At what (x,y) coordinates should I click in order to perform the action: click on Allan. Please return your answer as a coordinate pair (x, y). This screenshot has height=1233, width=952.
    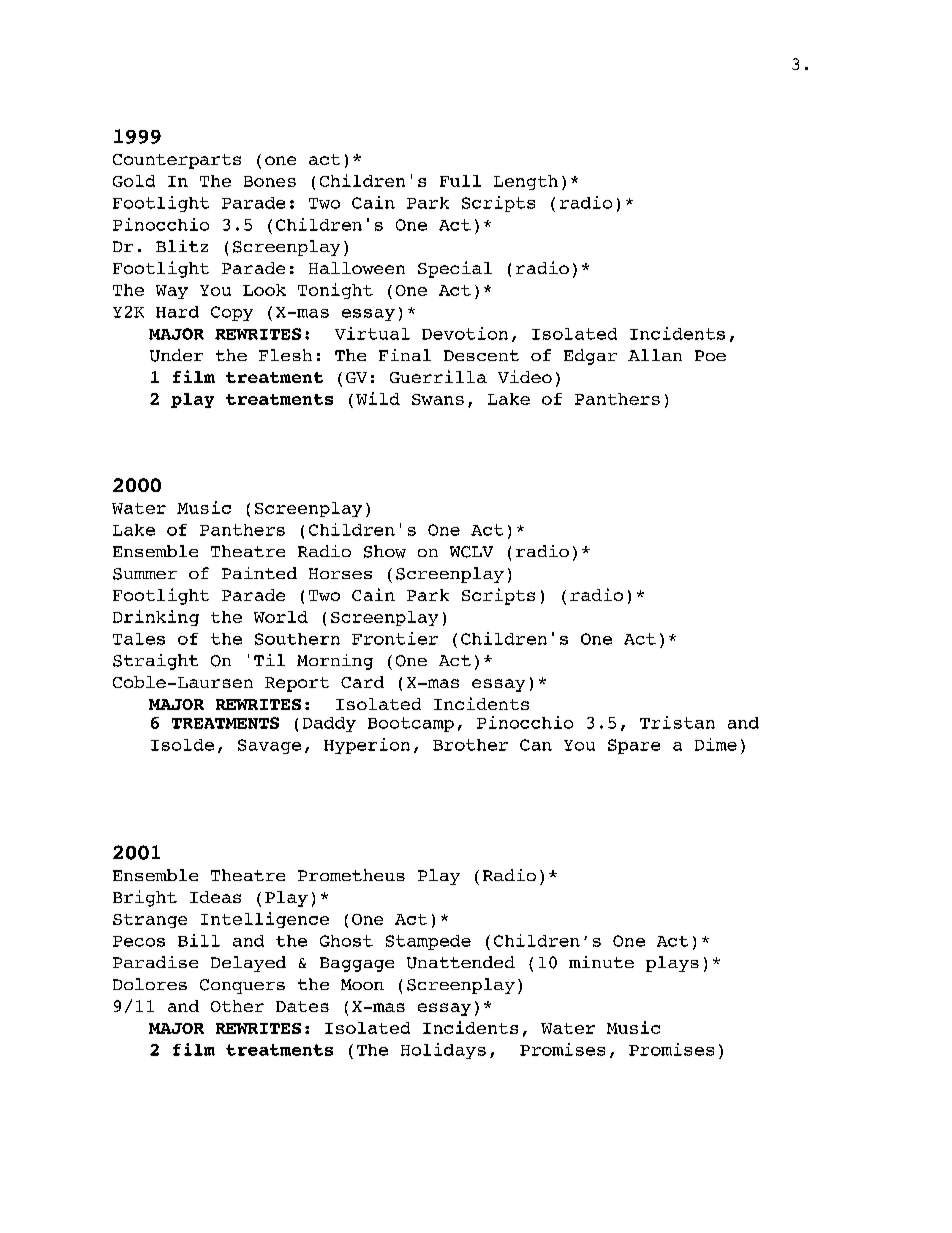
    Looking at the image, I should click on (655, 355).
